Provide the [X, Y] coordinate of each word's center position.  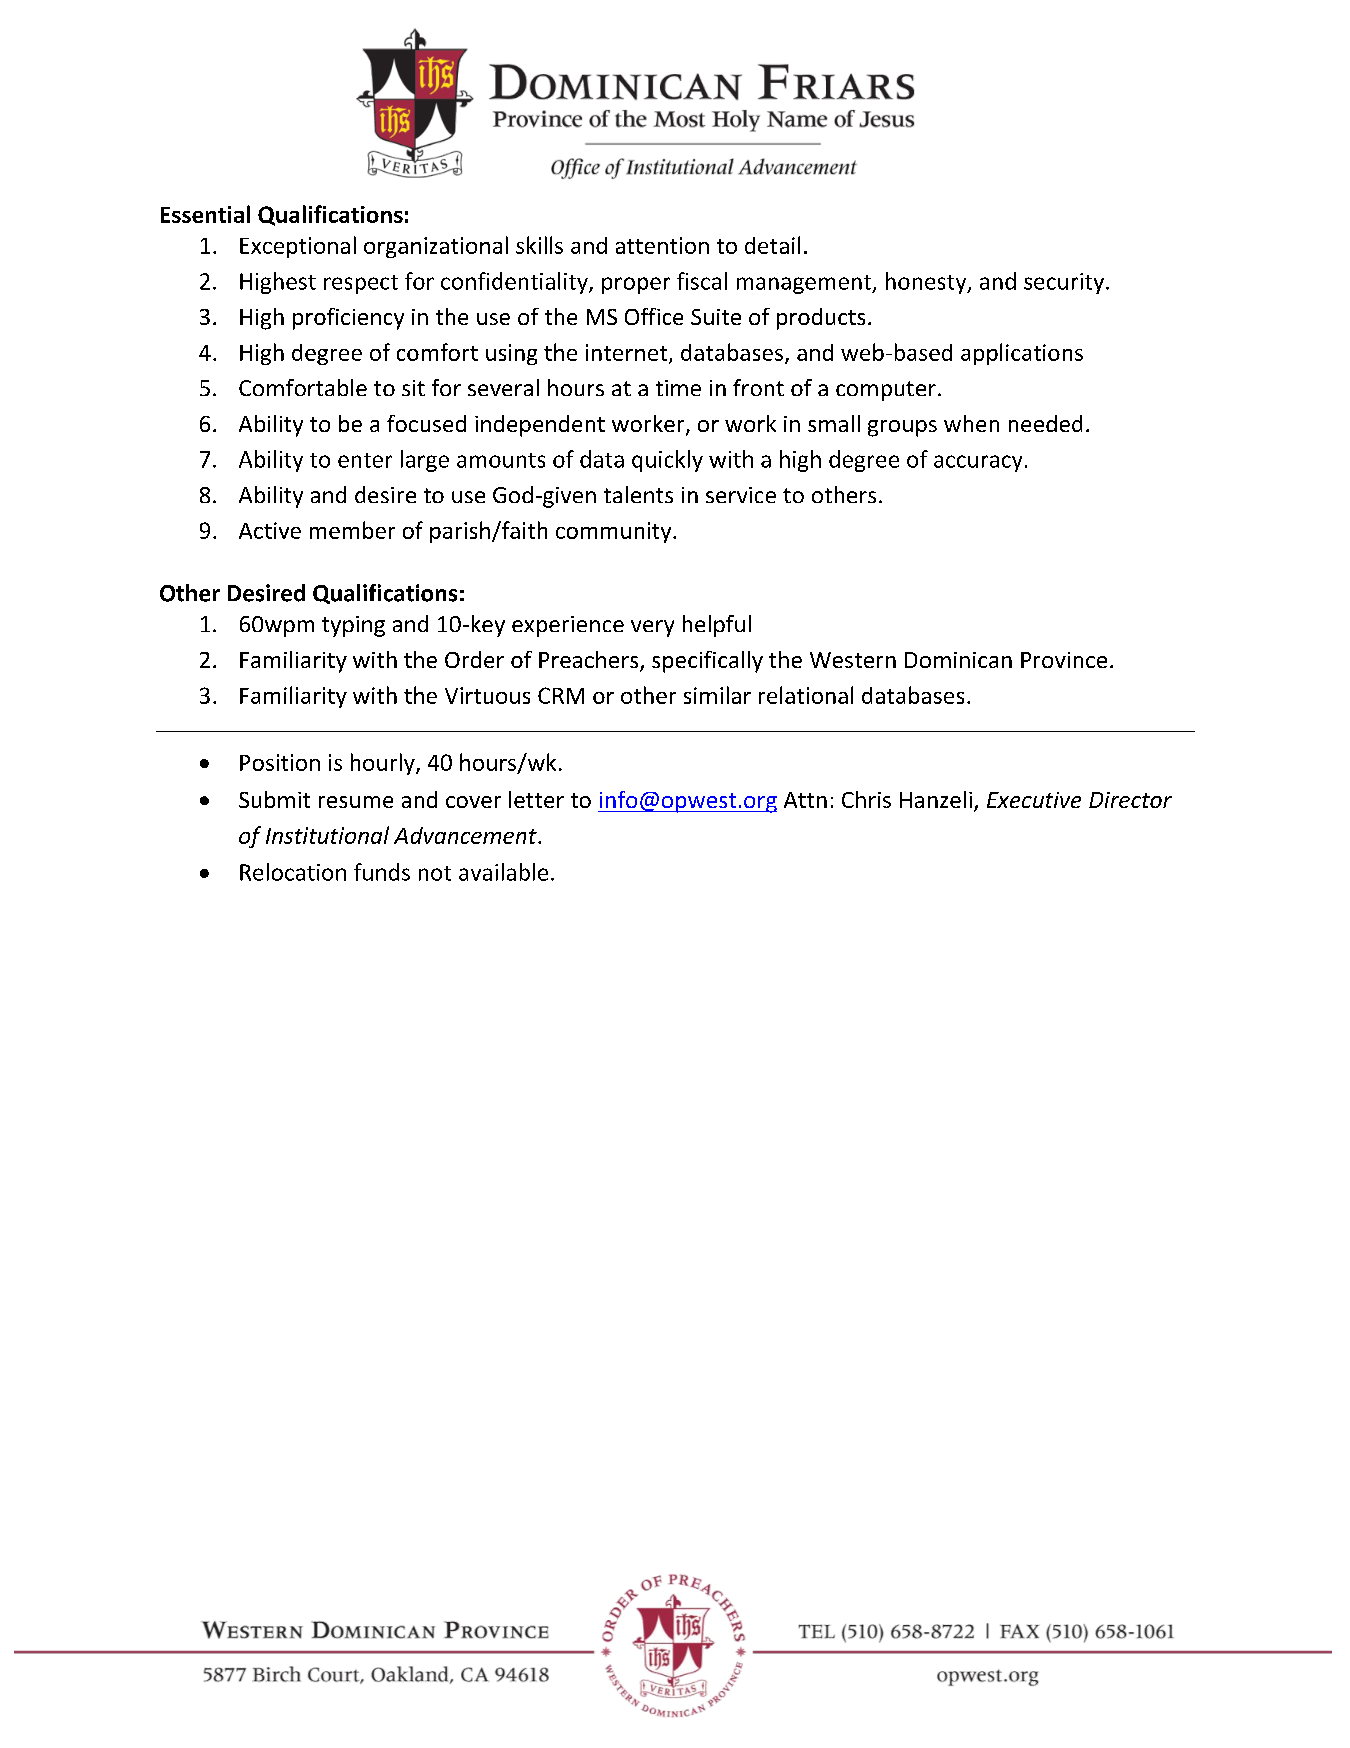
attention [662, 245]
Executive [1034, 800]
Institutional [327, 835]
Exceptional [298, 247]
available [503, 872]
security [1065, 283]
